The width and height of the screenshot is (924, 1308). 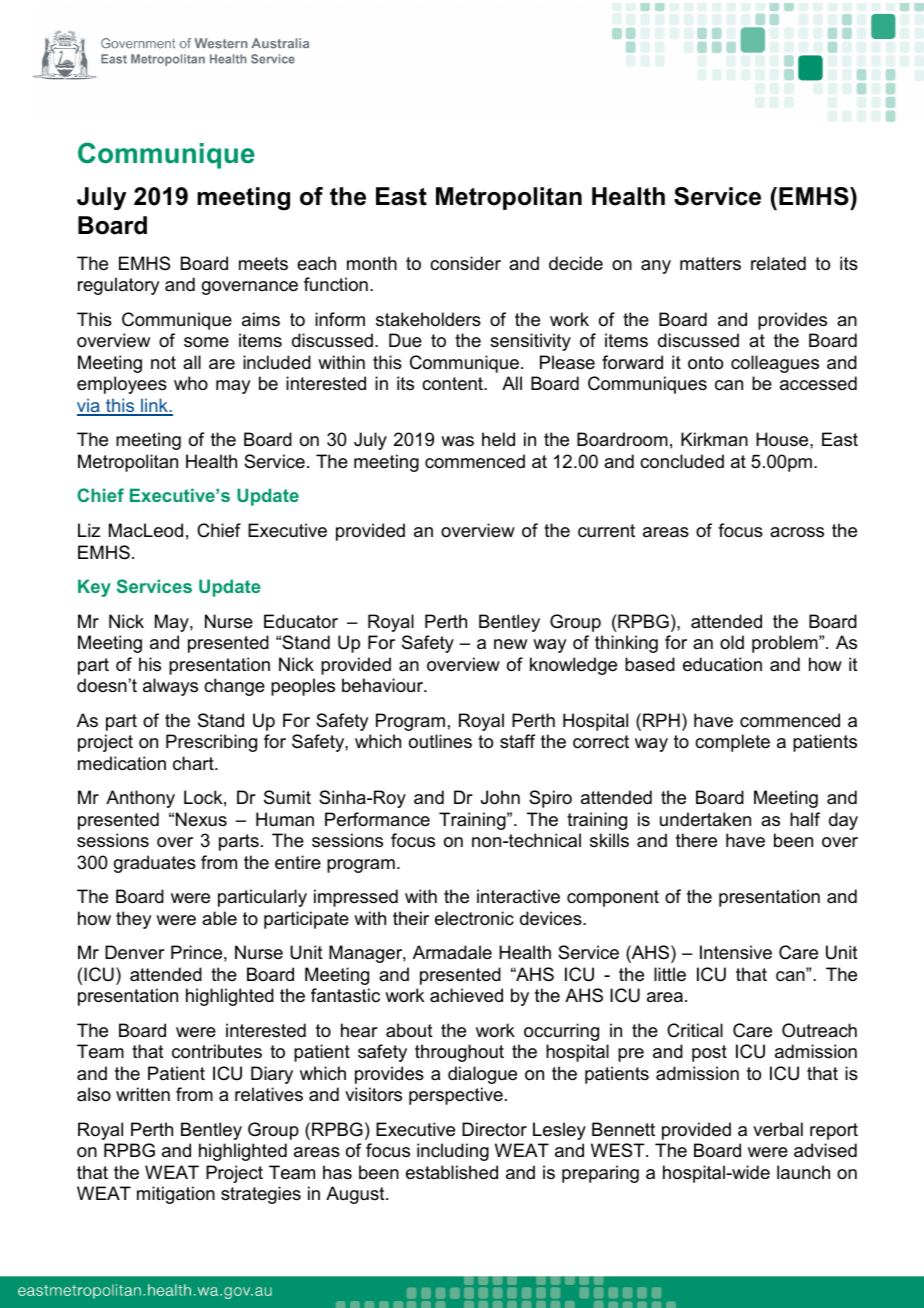 I want to click on consider, so click(x=465, y=263).
